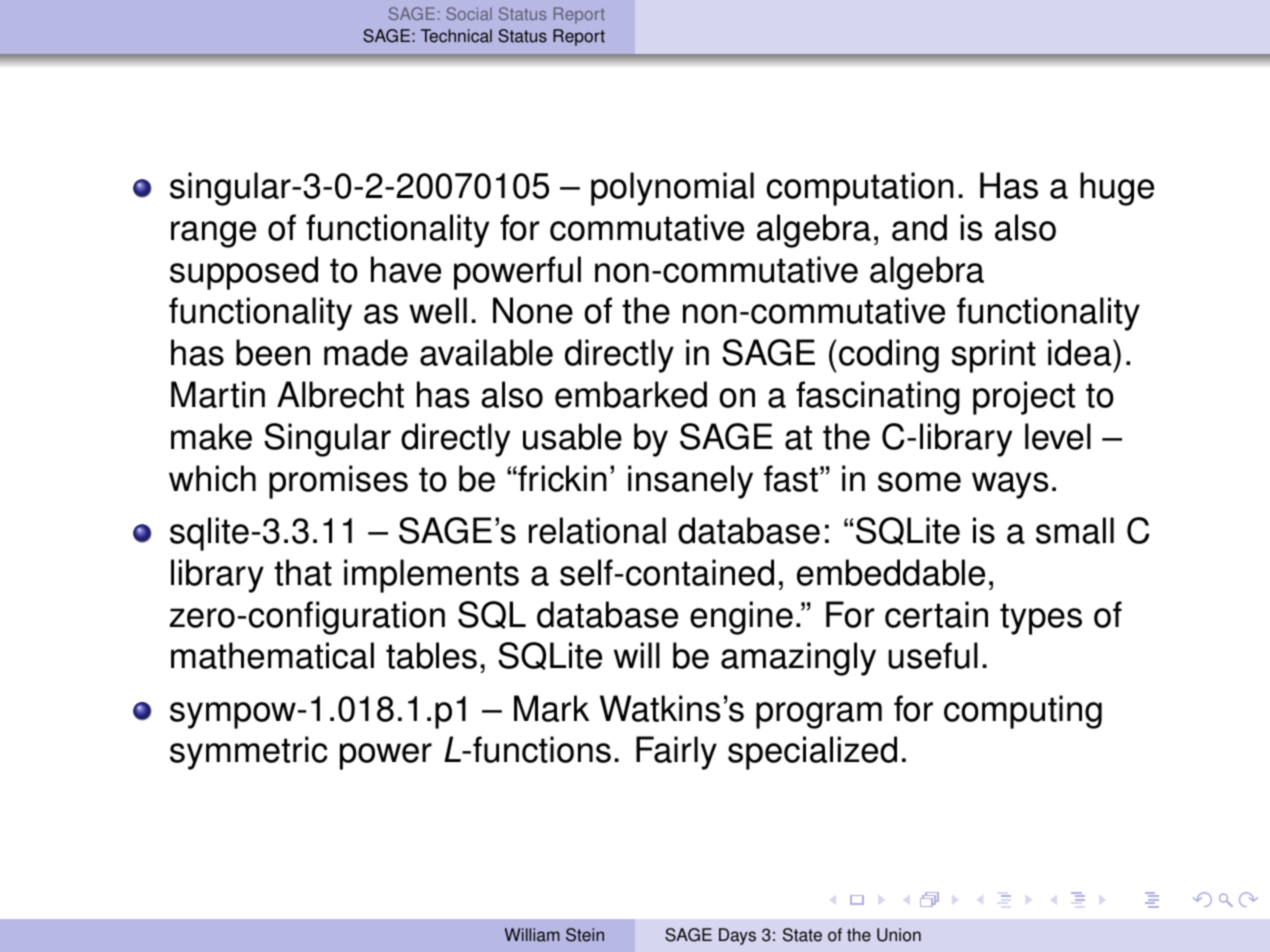 The height and width of the screenshot is (952, 1270). What do you see at coordinates (690, 482) in the screenshot?
I see `insanely` at bounding box center [690, 482].
